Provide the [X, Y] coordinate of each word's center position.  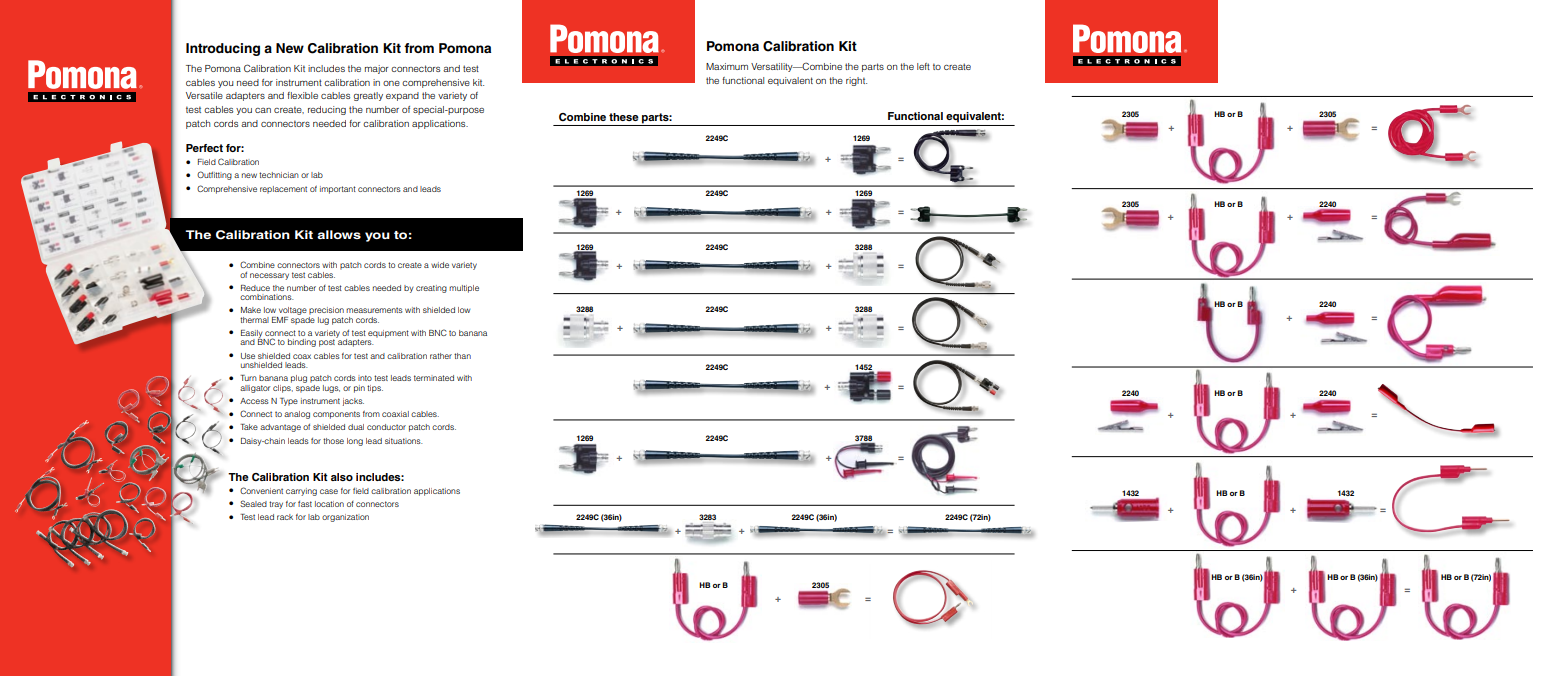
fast [305, 504]
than [462, 356]
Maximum [727, 66]
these [624, 117]
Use [248, 356]
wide [440, 265]
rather [441, 356]
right [856, 81]
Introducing [223, 49]
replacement [283, 190]
